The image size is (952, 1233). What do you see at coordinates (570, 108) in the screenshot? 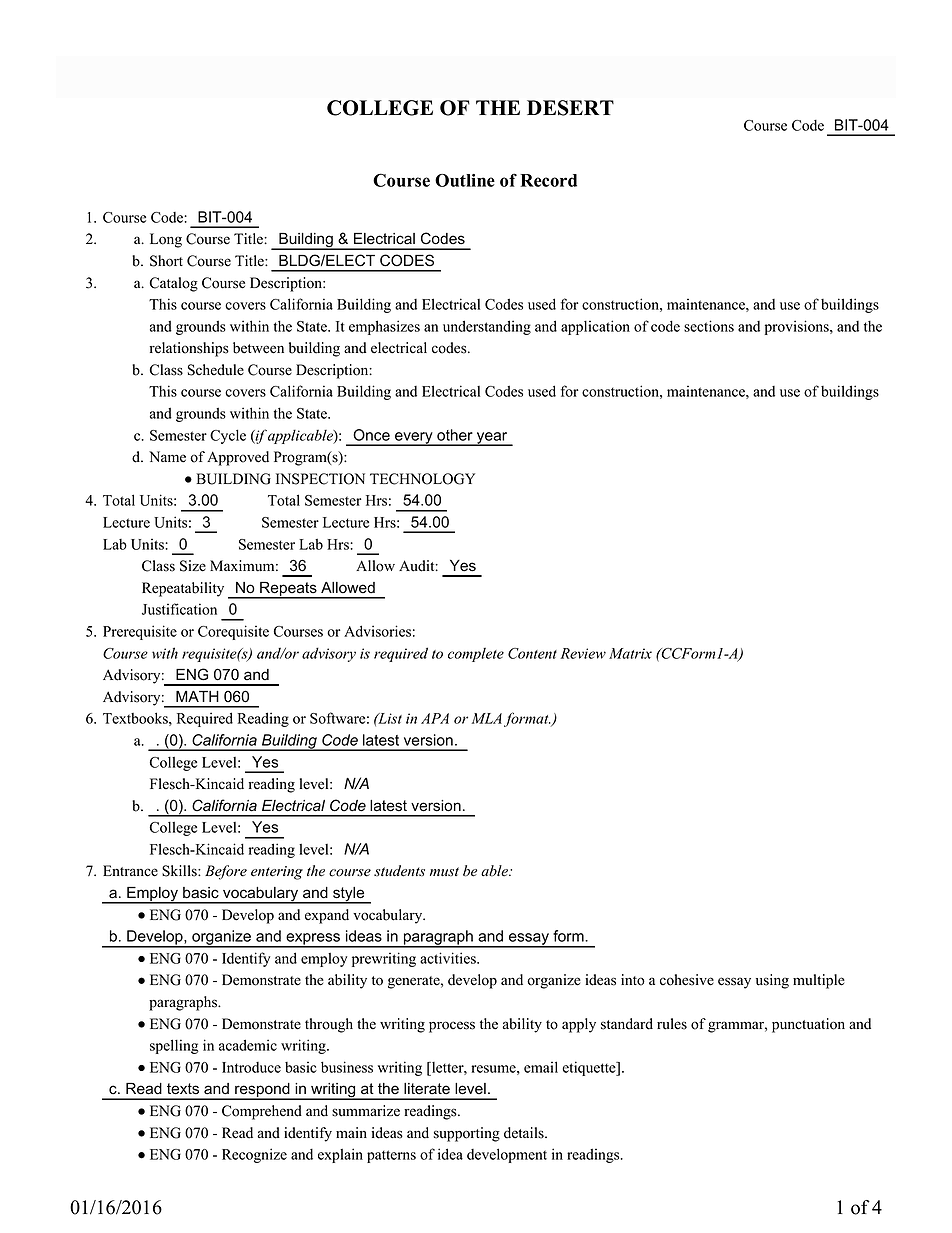
I see `DESERT` at bounding box center [570, 108].
